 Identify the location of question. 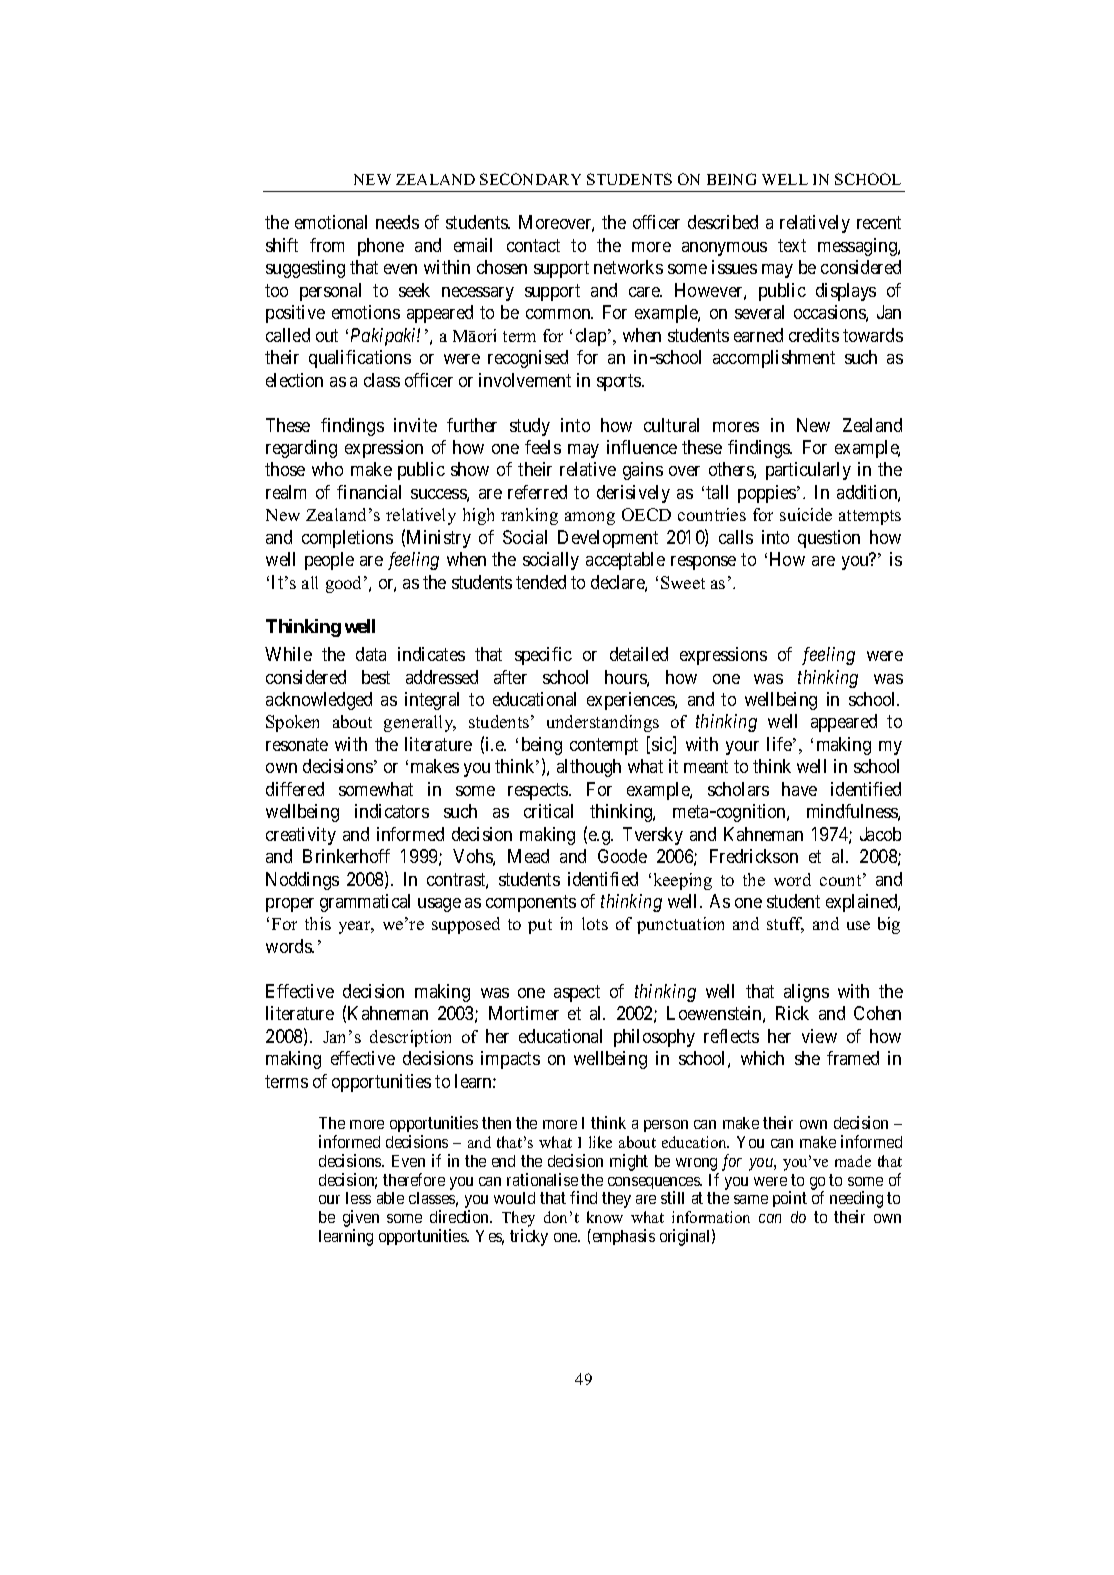
(829, 539).
